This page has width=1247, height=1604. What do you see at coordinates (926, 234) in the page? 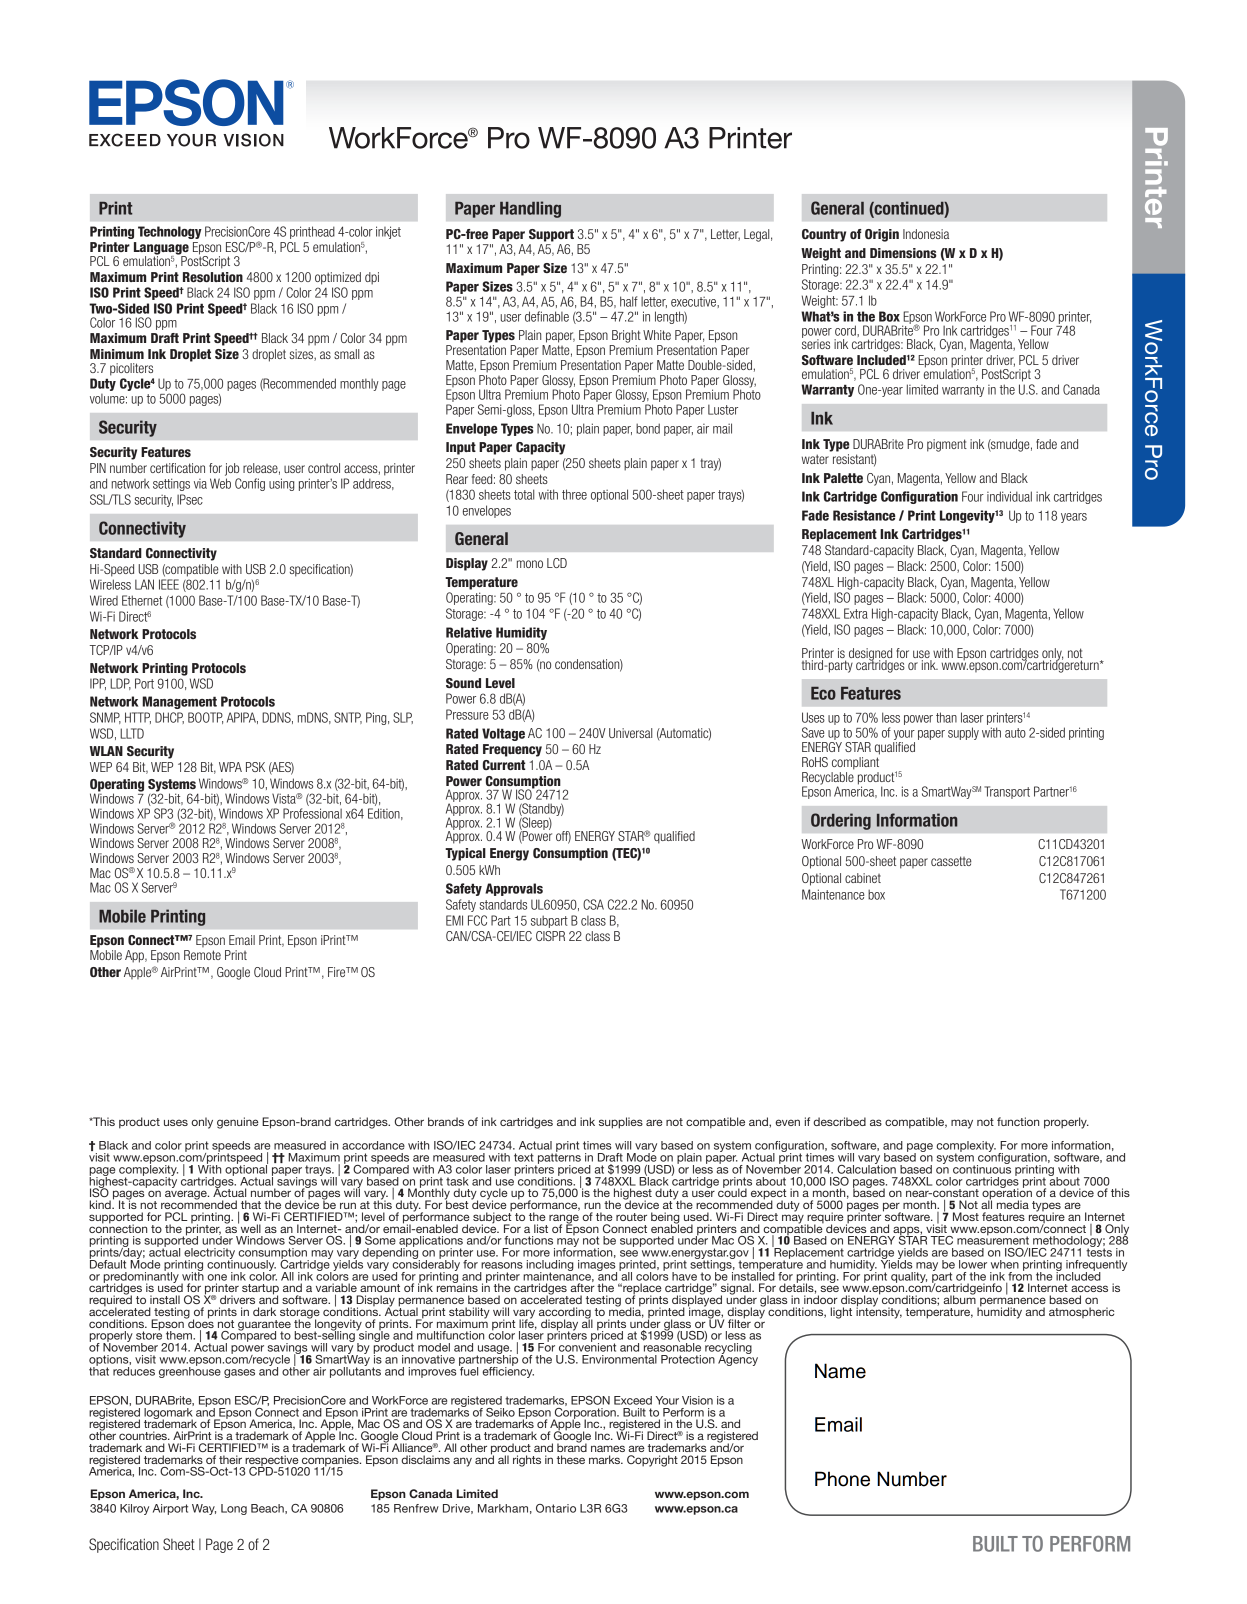
I see `Indonesia` at bounding box center [926, 234].
